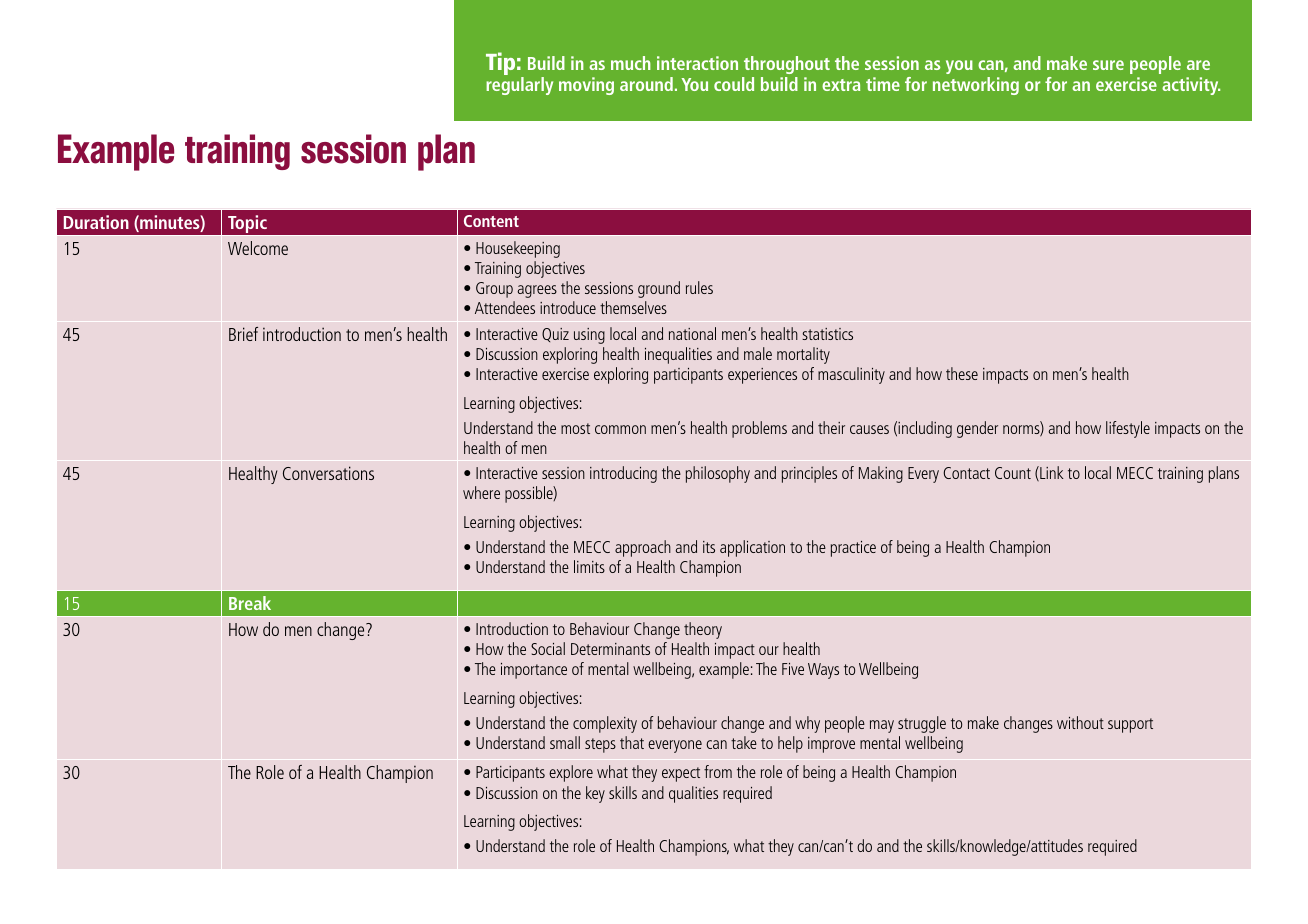  I want to click on regularly, so click(519, 86).
